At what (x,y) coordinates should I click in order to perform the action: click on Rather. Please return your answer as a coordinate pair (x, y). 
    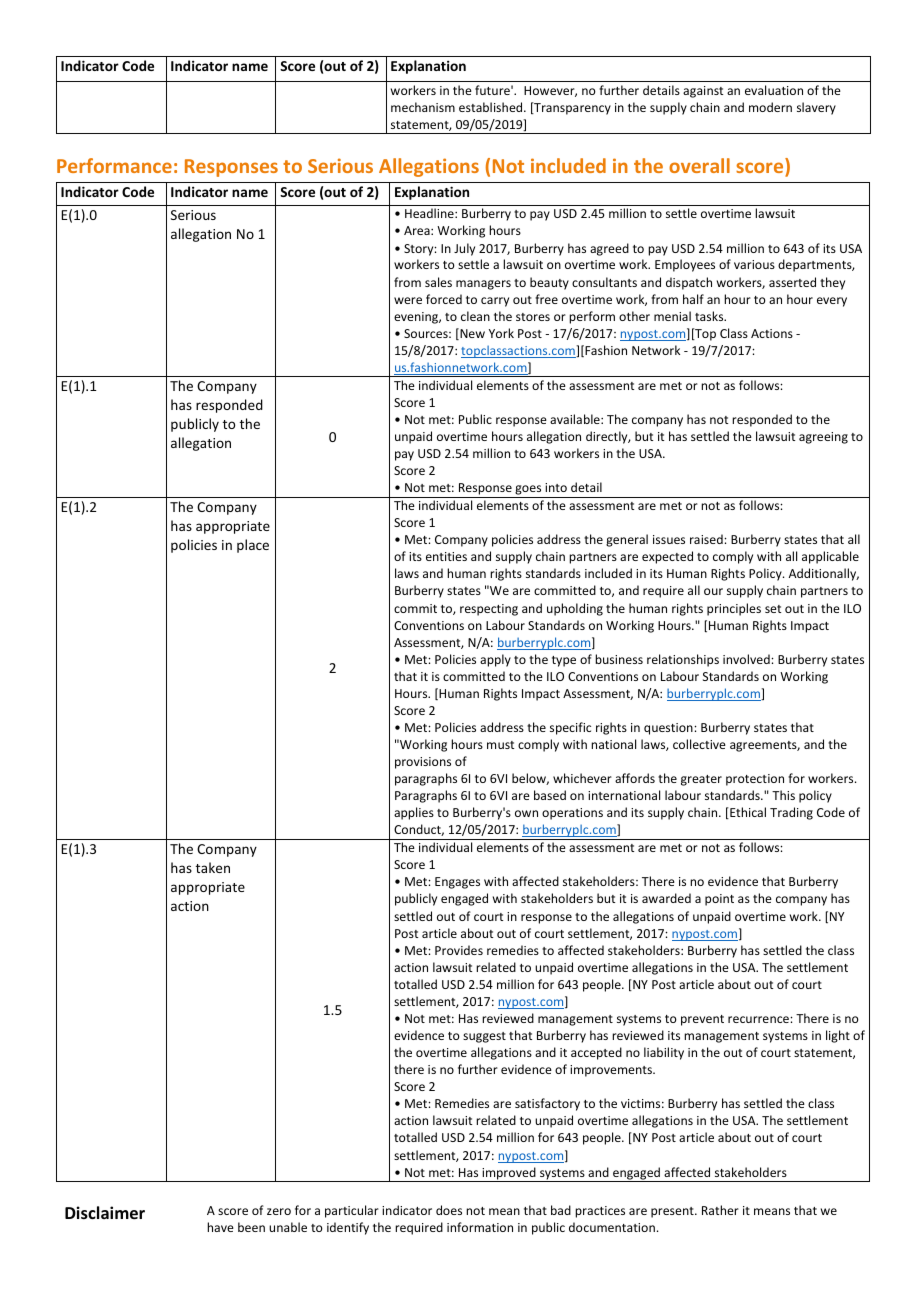
    Looking at the image, I should click on (720, 1210).
